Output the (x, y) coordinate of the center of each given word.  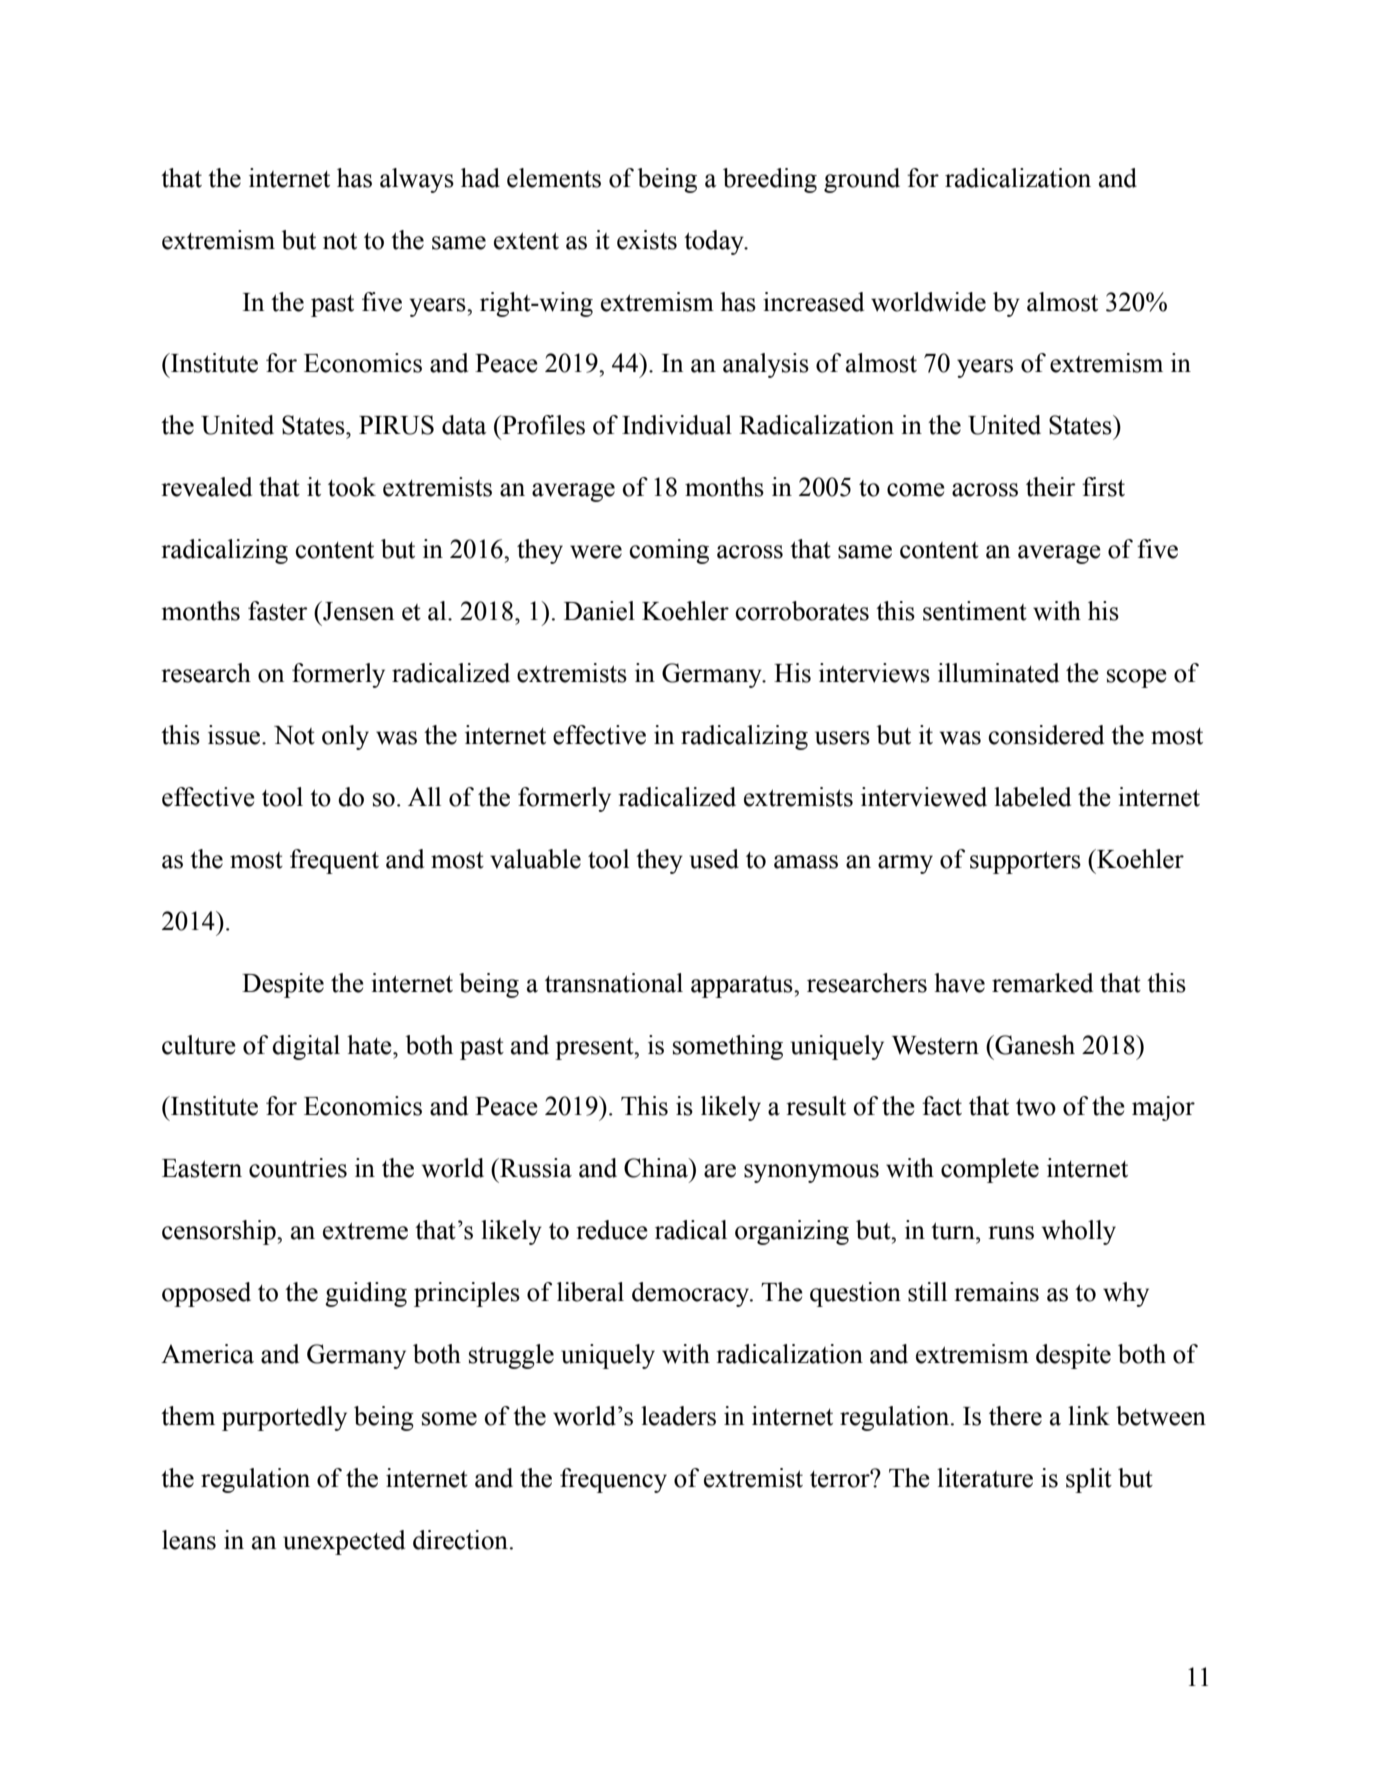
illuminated (998, 673)
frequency (613, 1480)
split (1089, 1480)
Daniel (599, 611)
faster (278, 611)
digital (306, 1047)
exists (647, 240)
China (657, 1168)
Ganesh (1034, 1045)
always (417, 180)
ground (862, 180)
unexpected (344, 1542)
